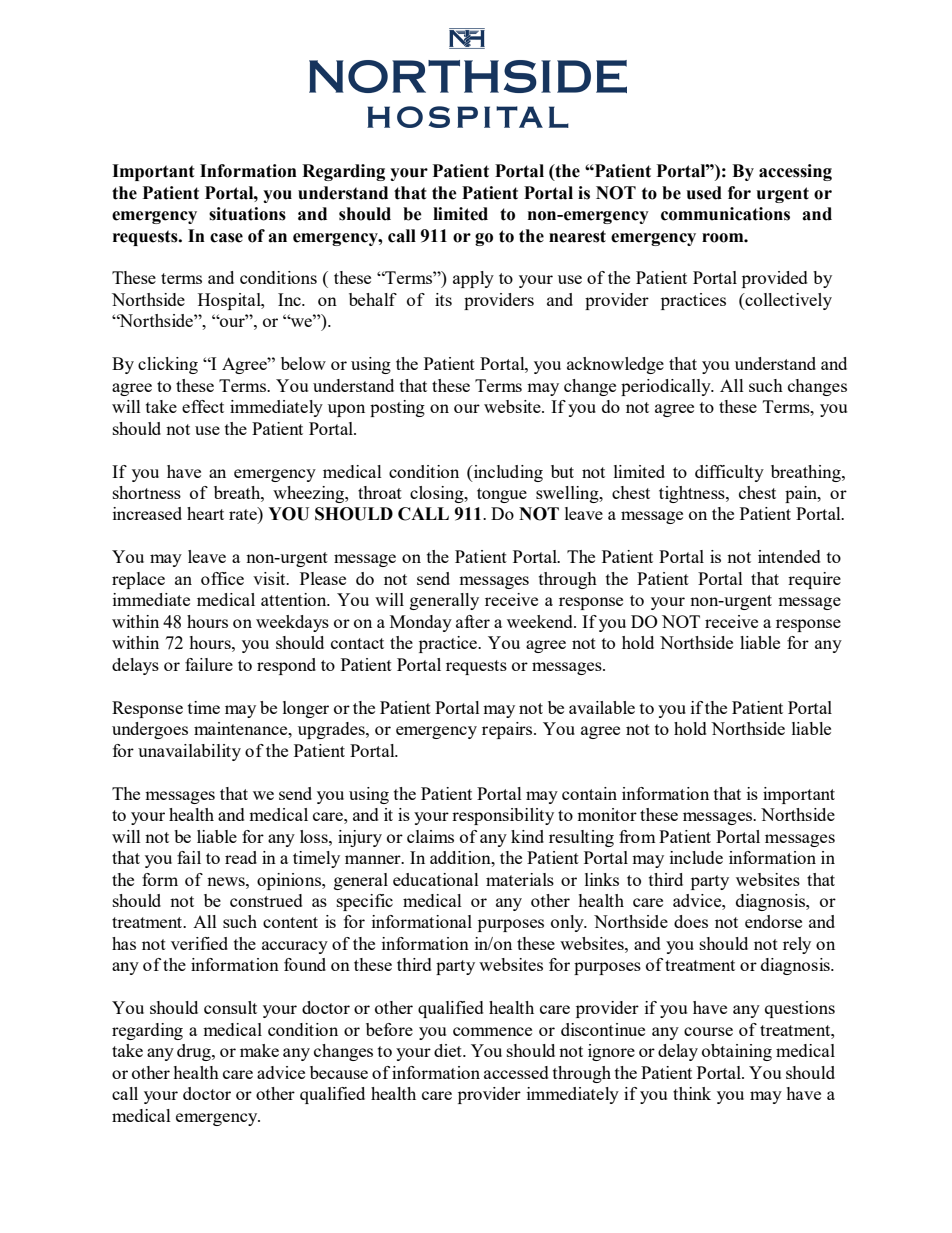 This screenshot has width=952, height=1233. What do you see at coordinates (725, 214) in the screenshot?
I see `communications` at bounding box center [725, 214].
